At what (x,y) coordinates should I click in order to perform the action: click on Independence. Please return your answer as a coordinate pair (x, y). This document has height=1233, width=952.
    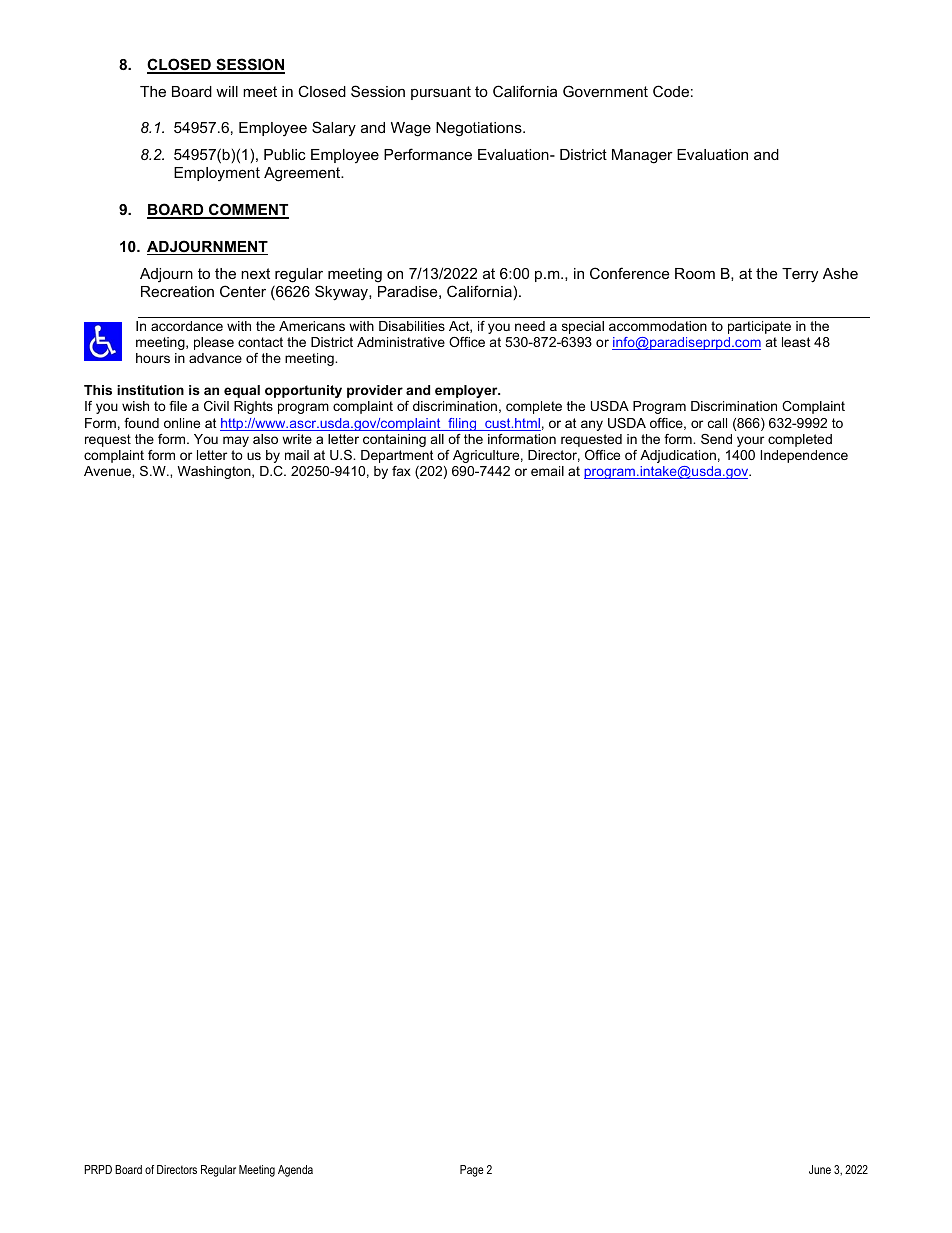
    Looking at the image, I should click on (804, 456).
